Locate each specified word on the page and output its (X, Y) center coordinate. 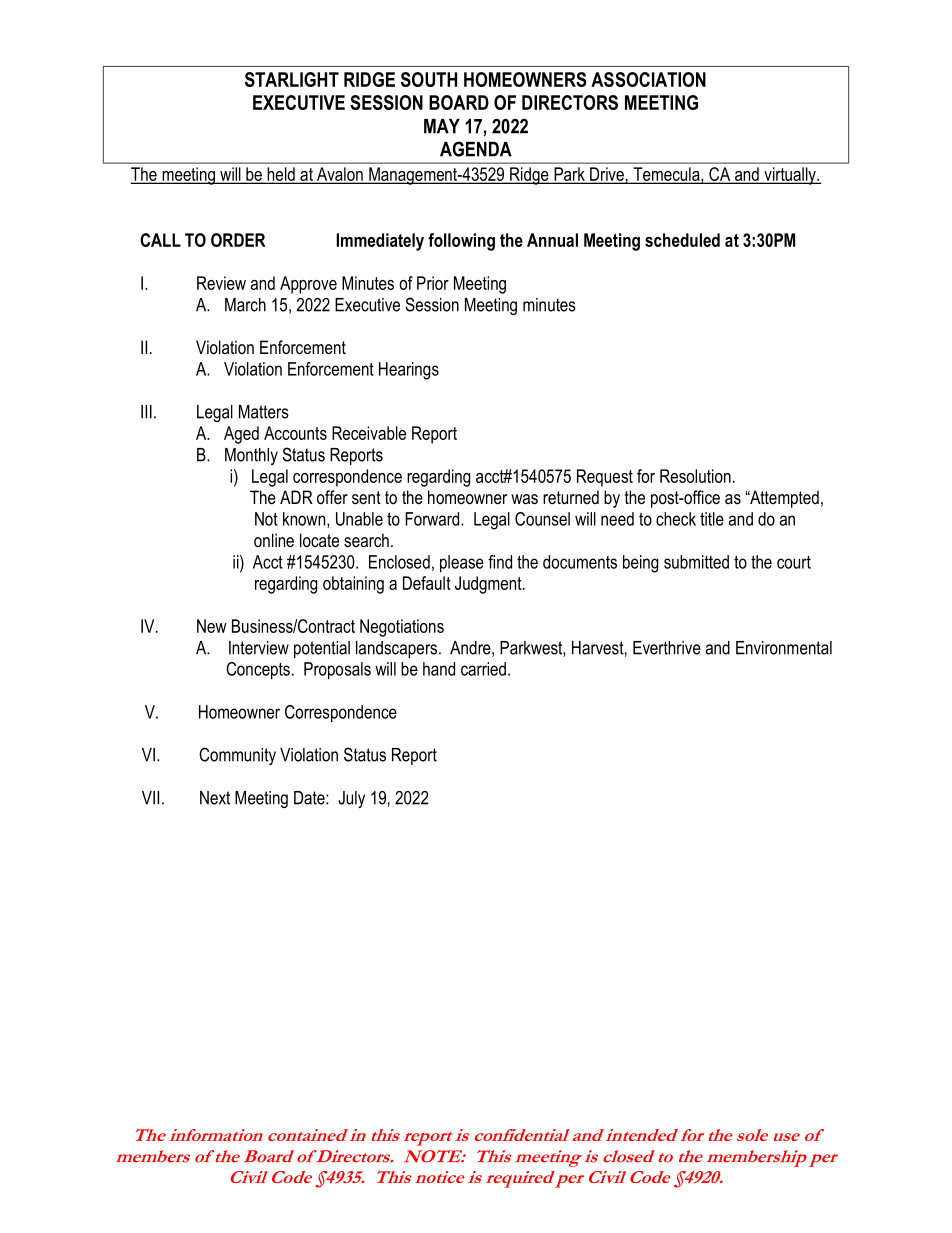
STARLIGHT (292, 79)
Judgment (489, 585)
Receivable (369, 433)
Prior (433, 283)
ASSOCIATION (648, 79)
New (212, 626)
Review (221, 283)
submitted (696, 562)
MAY (442, 126)
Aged (241, 435)
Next (215, 798)
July (351, 799)
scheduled (682, 240)
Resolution (695, 476)
